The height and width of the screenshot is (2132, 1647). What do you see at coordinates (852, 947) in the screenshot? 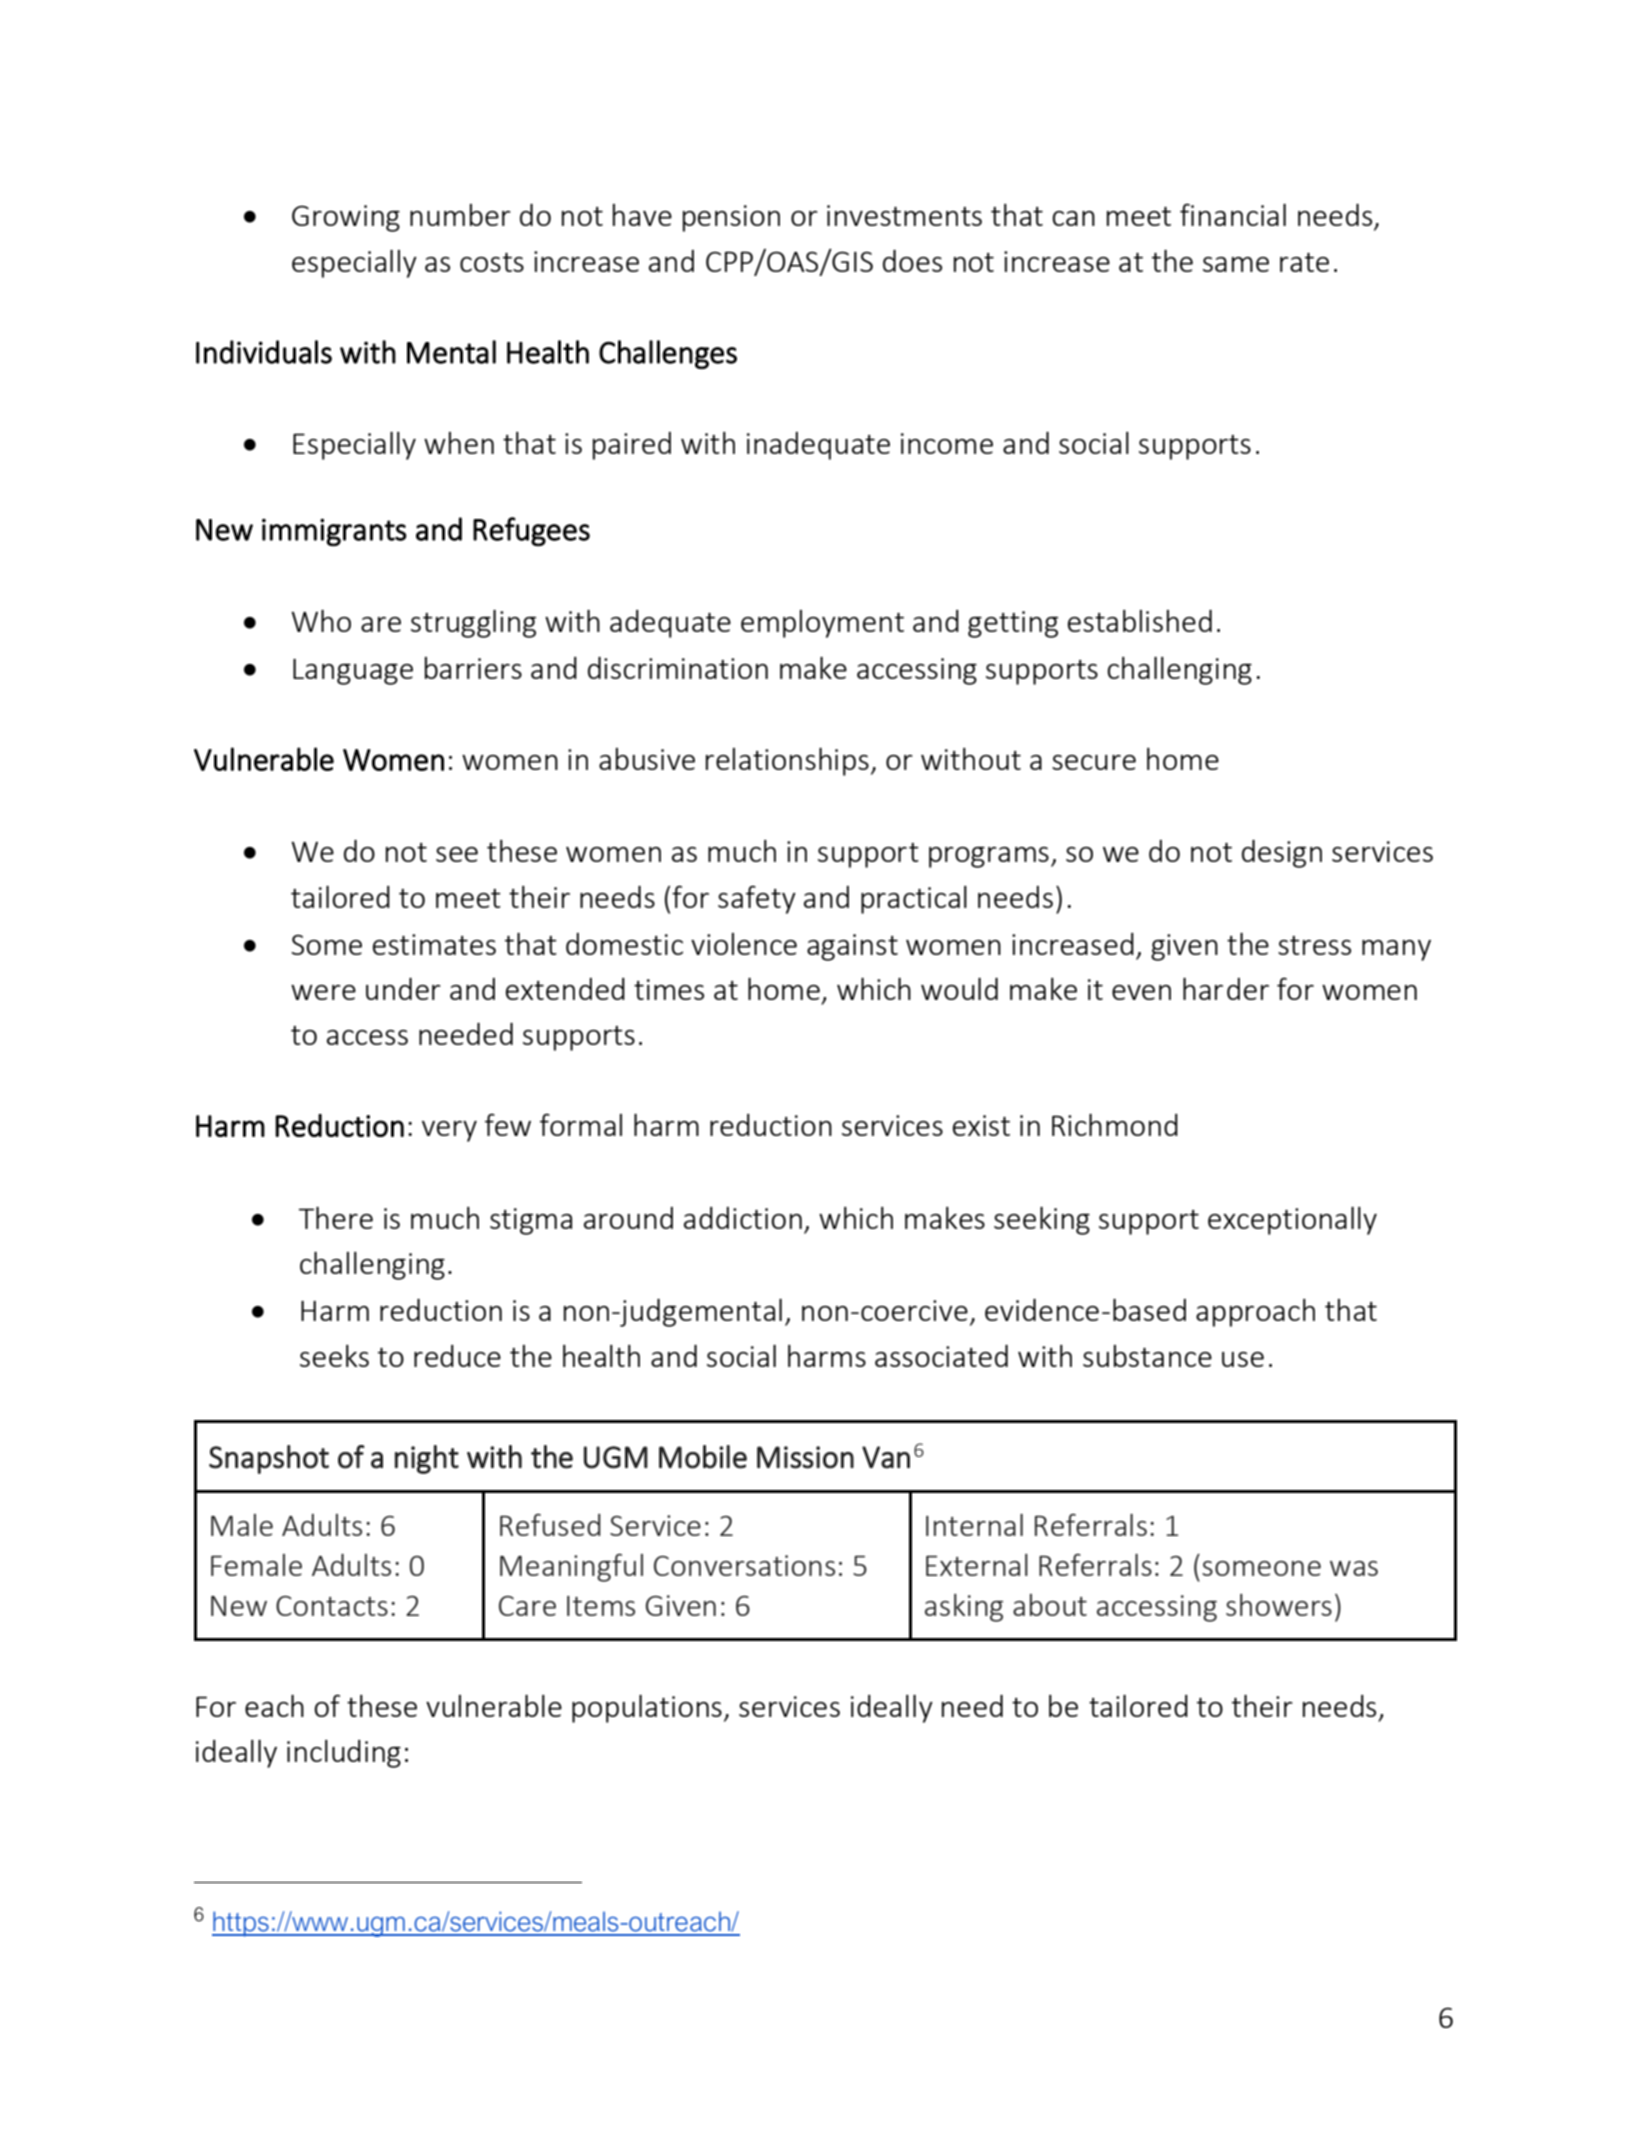
I see `against` at bounding box center [852, 947].
